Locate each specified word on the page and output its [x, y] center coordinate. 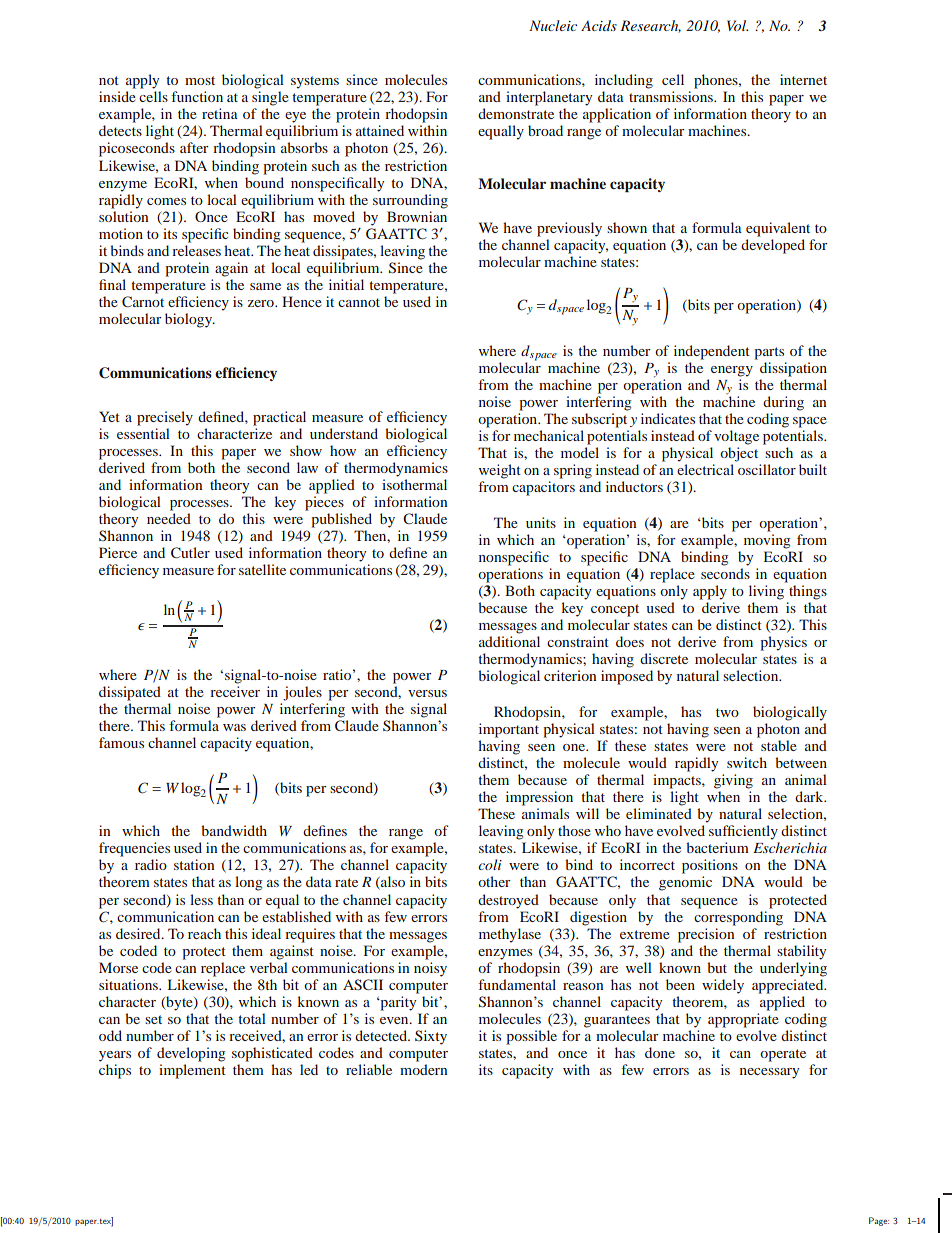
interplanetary [549, 98]
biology [190, 320]
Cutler [190, 552]
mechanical [549, 435]
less [201, 899]
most [200, 80]
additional [509, 641]
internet [803, 79]
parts [769, 353]
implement [192, 1071]
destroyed [508, 901]
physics [783, 643]
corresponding [738, 918]
